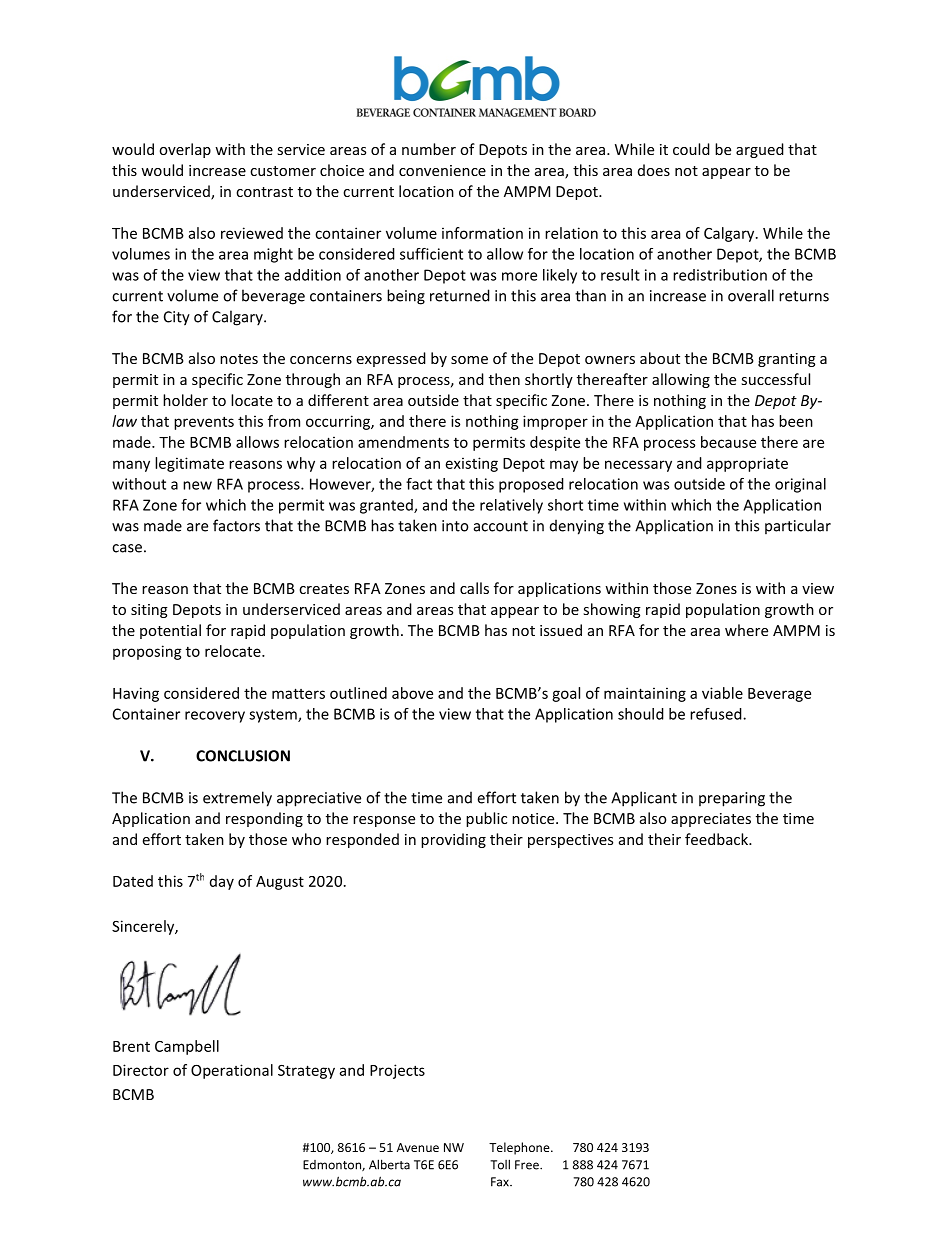  I want to click on overlap, so click(185, 150).
